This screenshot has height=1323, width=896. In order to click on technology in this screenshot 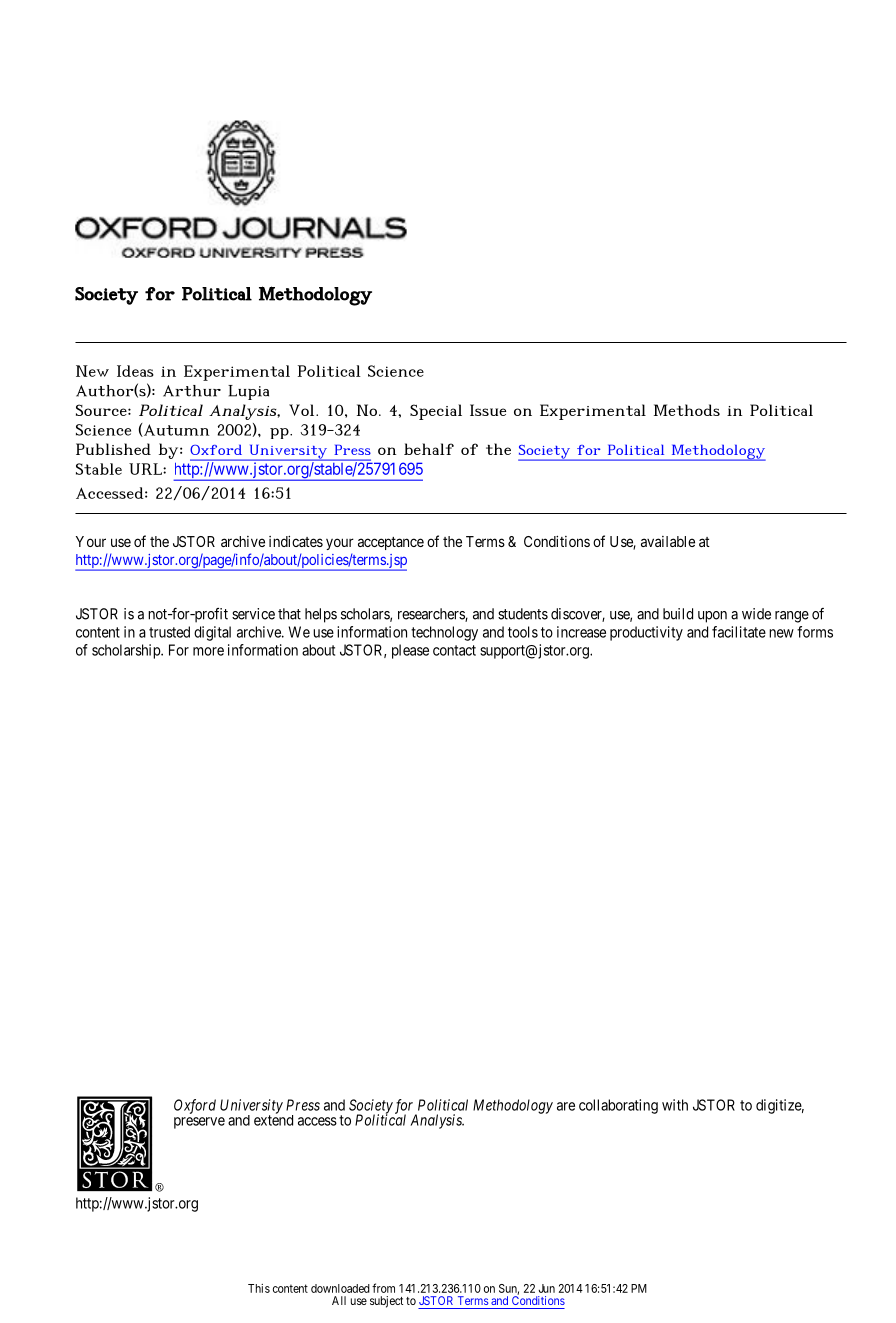, I will do `click(444, 633)`.
